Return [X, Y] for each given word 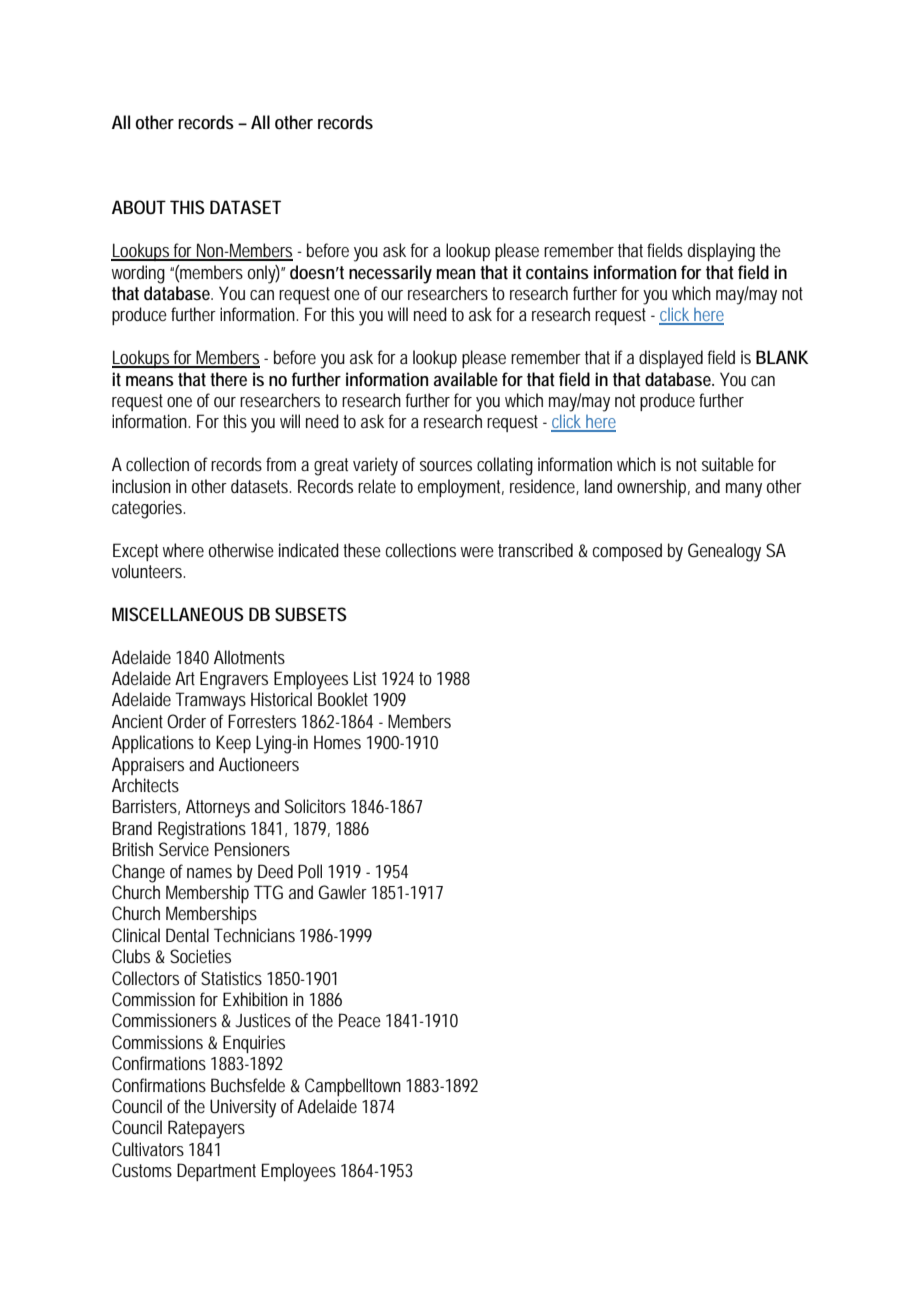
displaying [721, 252]
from [281, 464]
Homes [337, 742]
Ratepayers [206, 1129]
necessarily [390, 274]
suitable [728, 464]
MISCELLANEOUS [178, 614]
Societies [200, 956]
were [477, 552]
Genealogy [724, 552]
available [466, 379]
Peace [360, 1020]
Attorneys [218, 808]
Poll [310, 871]
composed [627, 552]
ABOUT [139, 207]
